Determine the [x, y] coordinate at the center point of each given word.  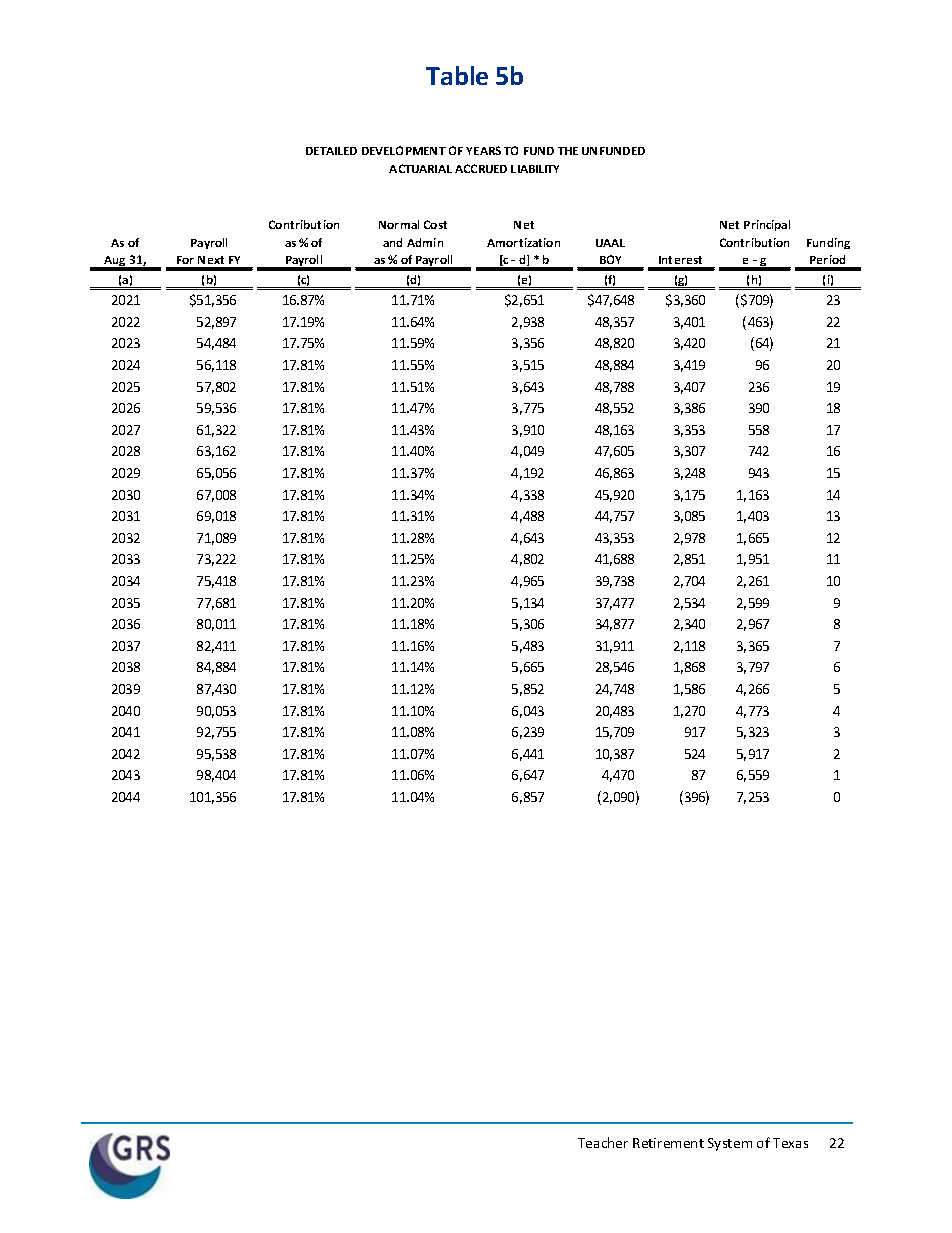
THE [568, 151]
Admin [425, 242]
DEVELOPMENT [404, 150]
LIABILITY [535, 169]
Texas [790, 1143]
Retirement [668, 1143]
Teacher [603, 1142]
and [392, 242]
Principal [767, 225]
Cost [435, 224]
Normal [399, 224]
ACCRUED [481, 168]
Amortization [523, 242]
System [730, 1144]
